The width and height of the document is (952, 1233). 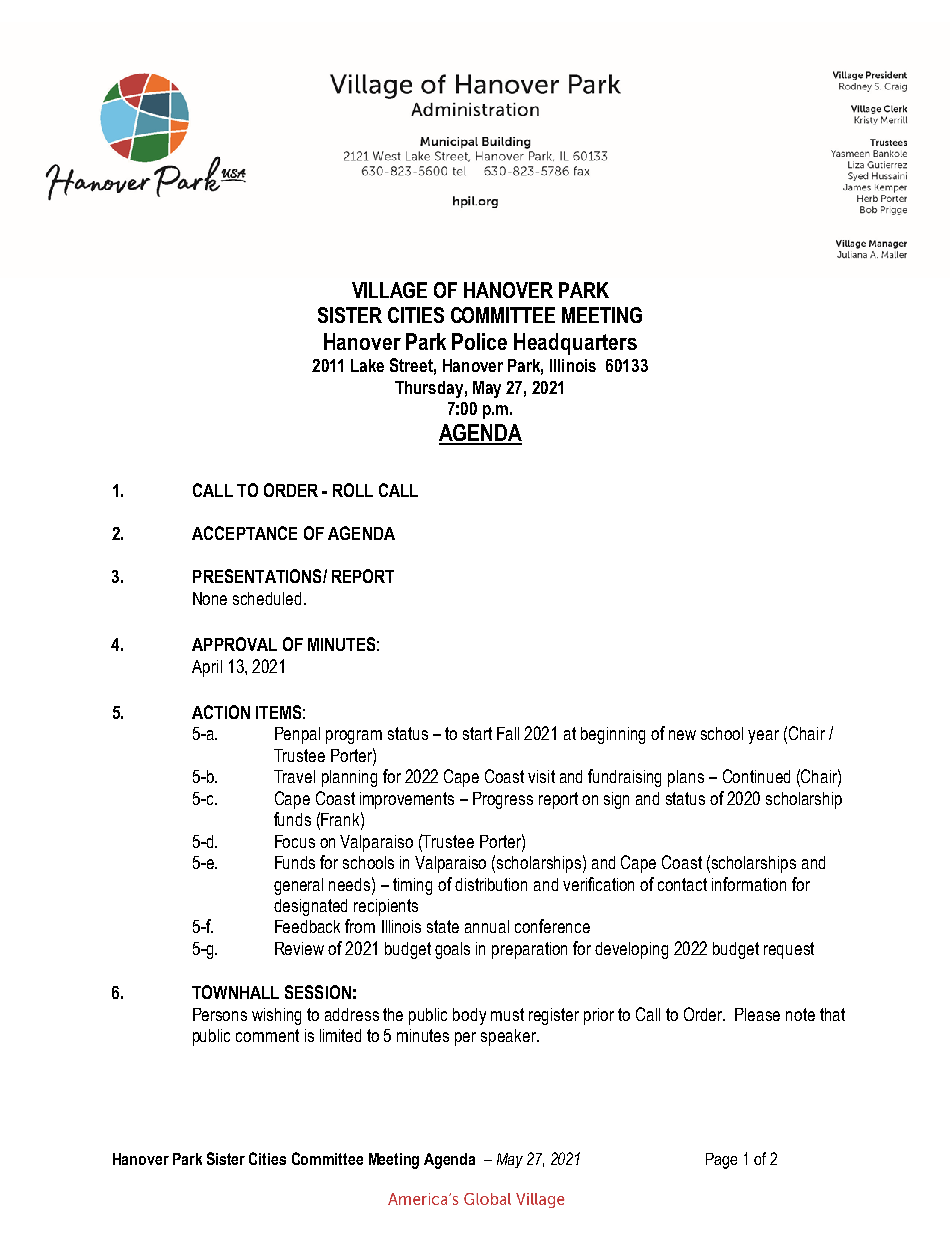 What do you see at coordinates (503, 800) in the document?
I see `Progress` at bounding box center [503, 800].
